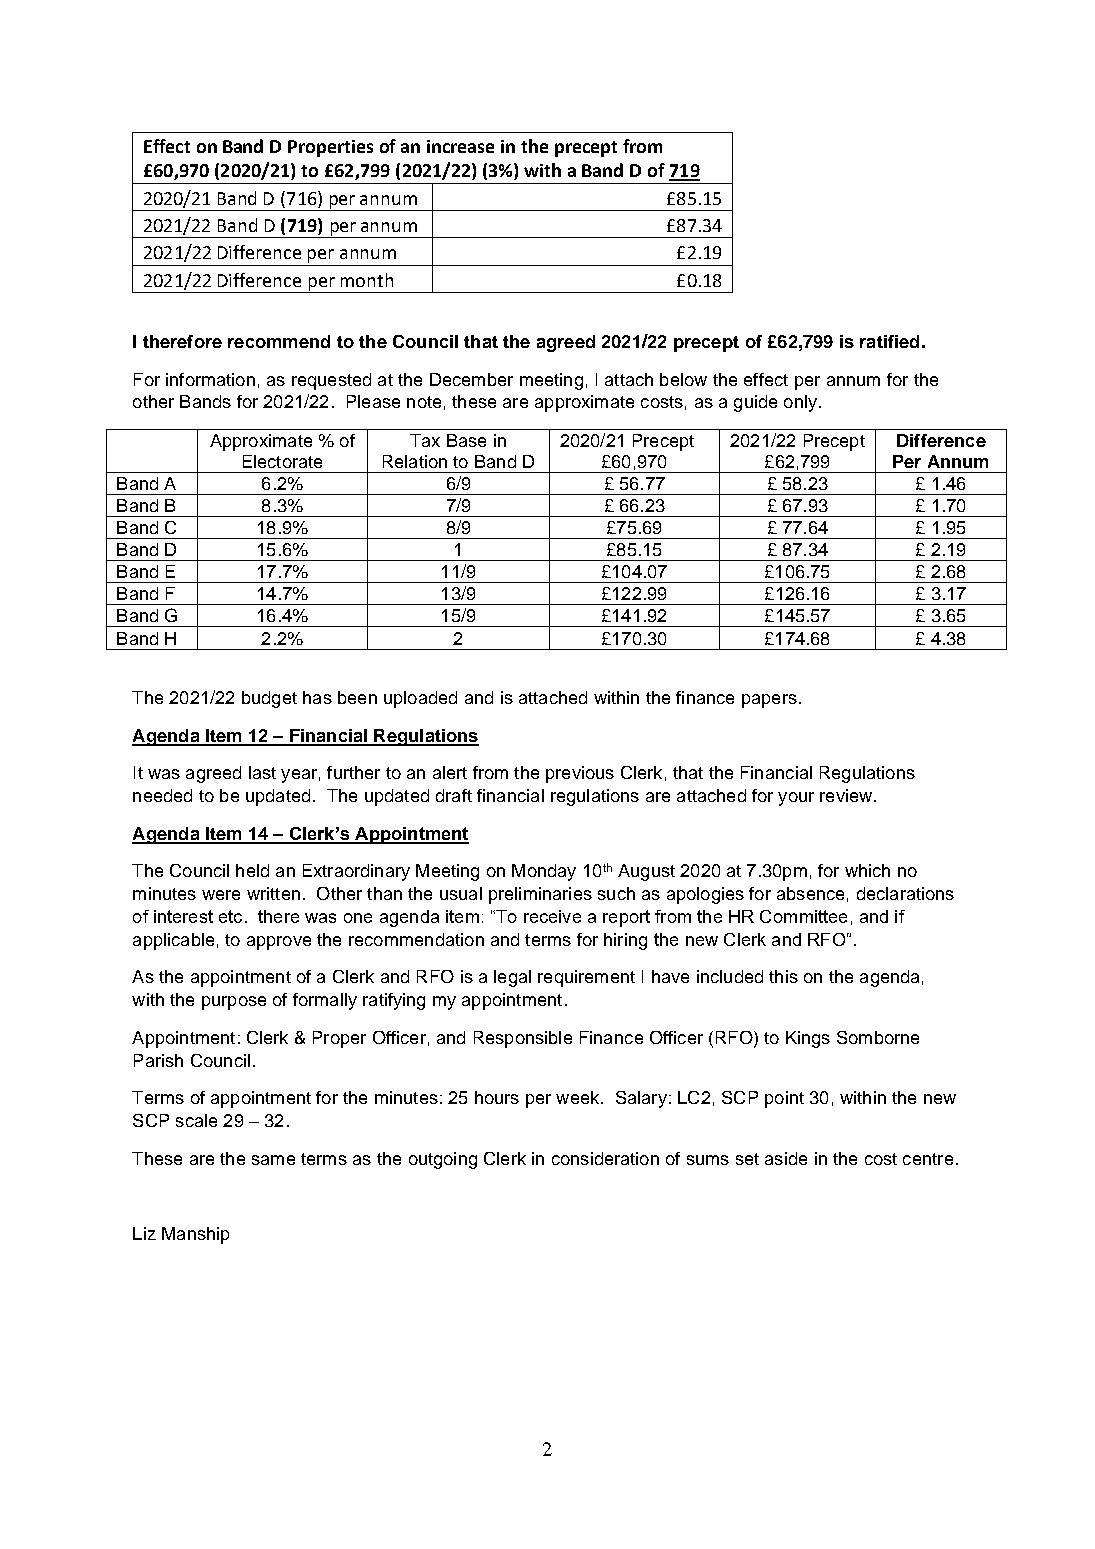 This image has width=1095, height=1549. What do you see at coordinates (769, 701) in the image?
I see `papers` at bounding box center [769, 701].
